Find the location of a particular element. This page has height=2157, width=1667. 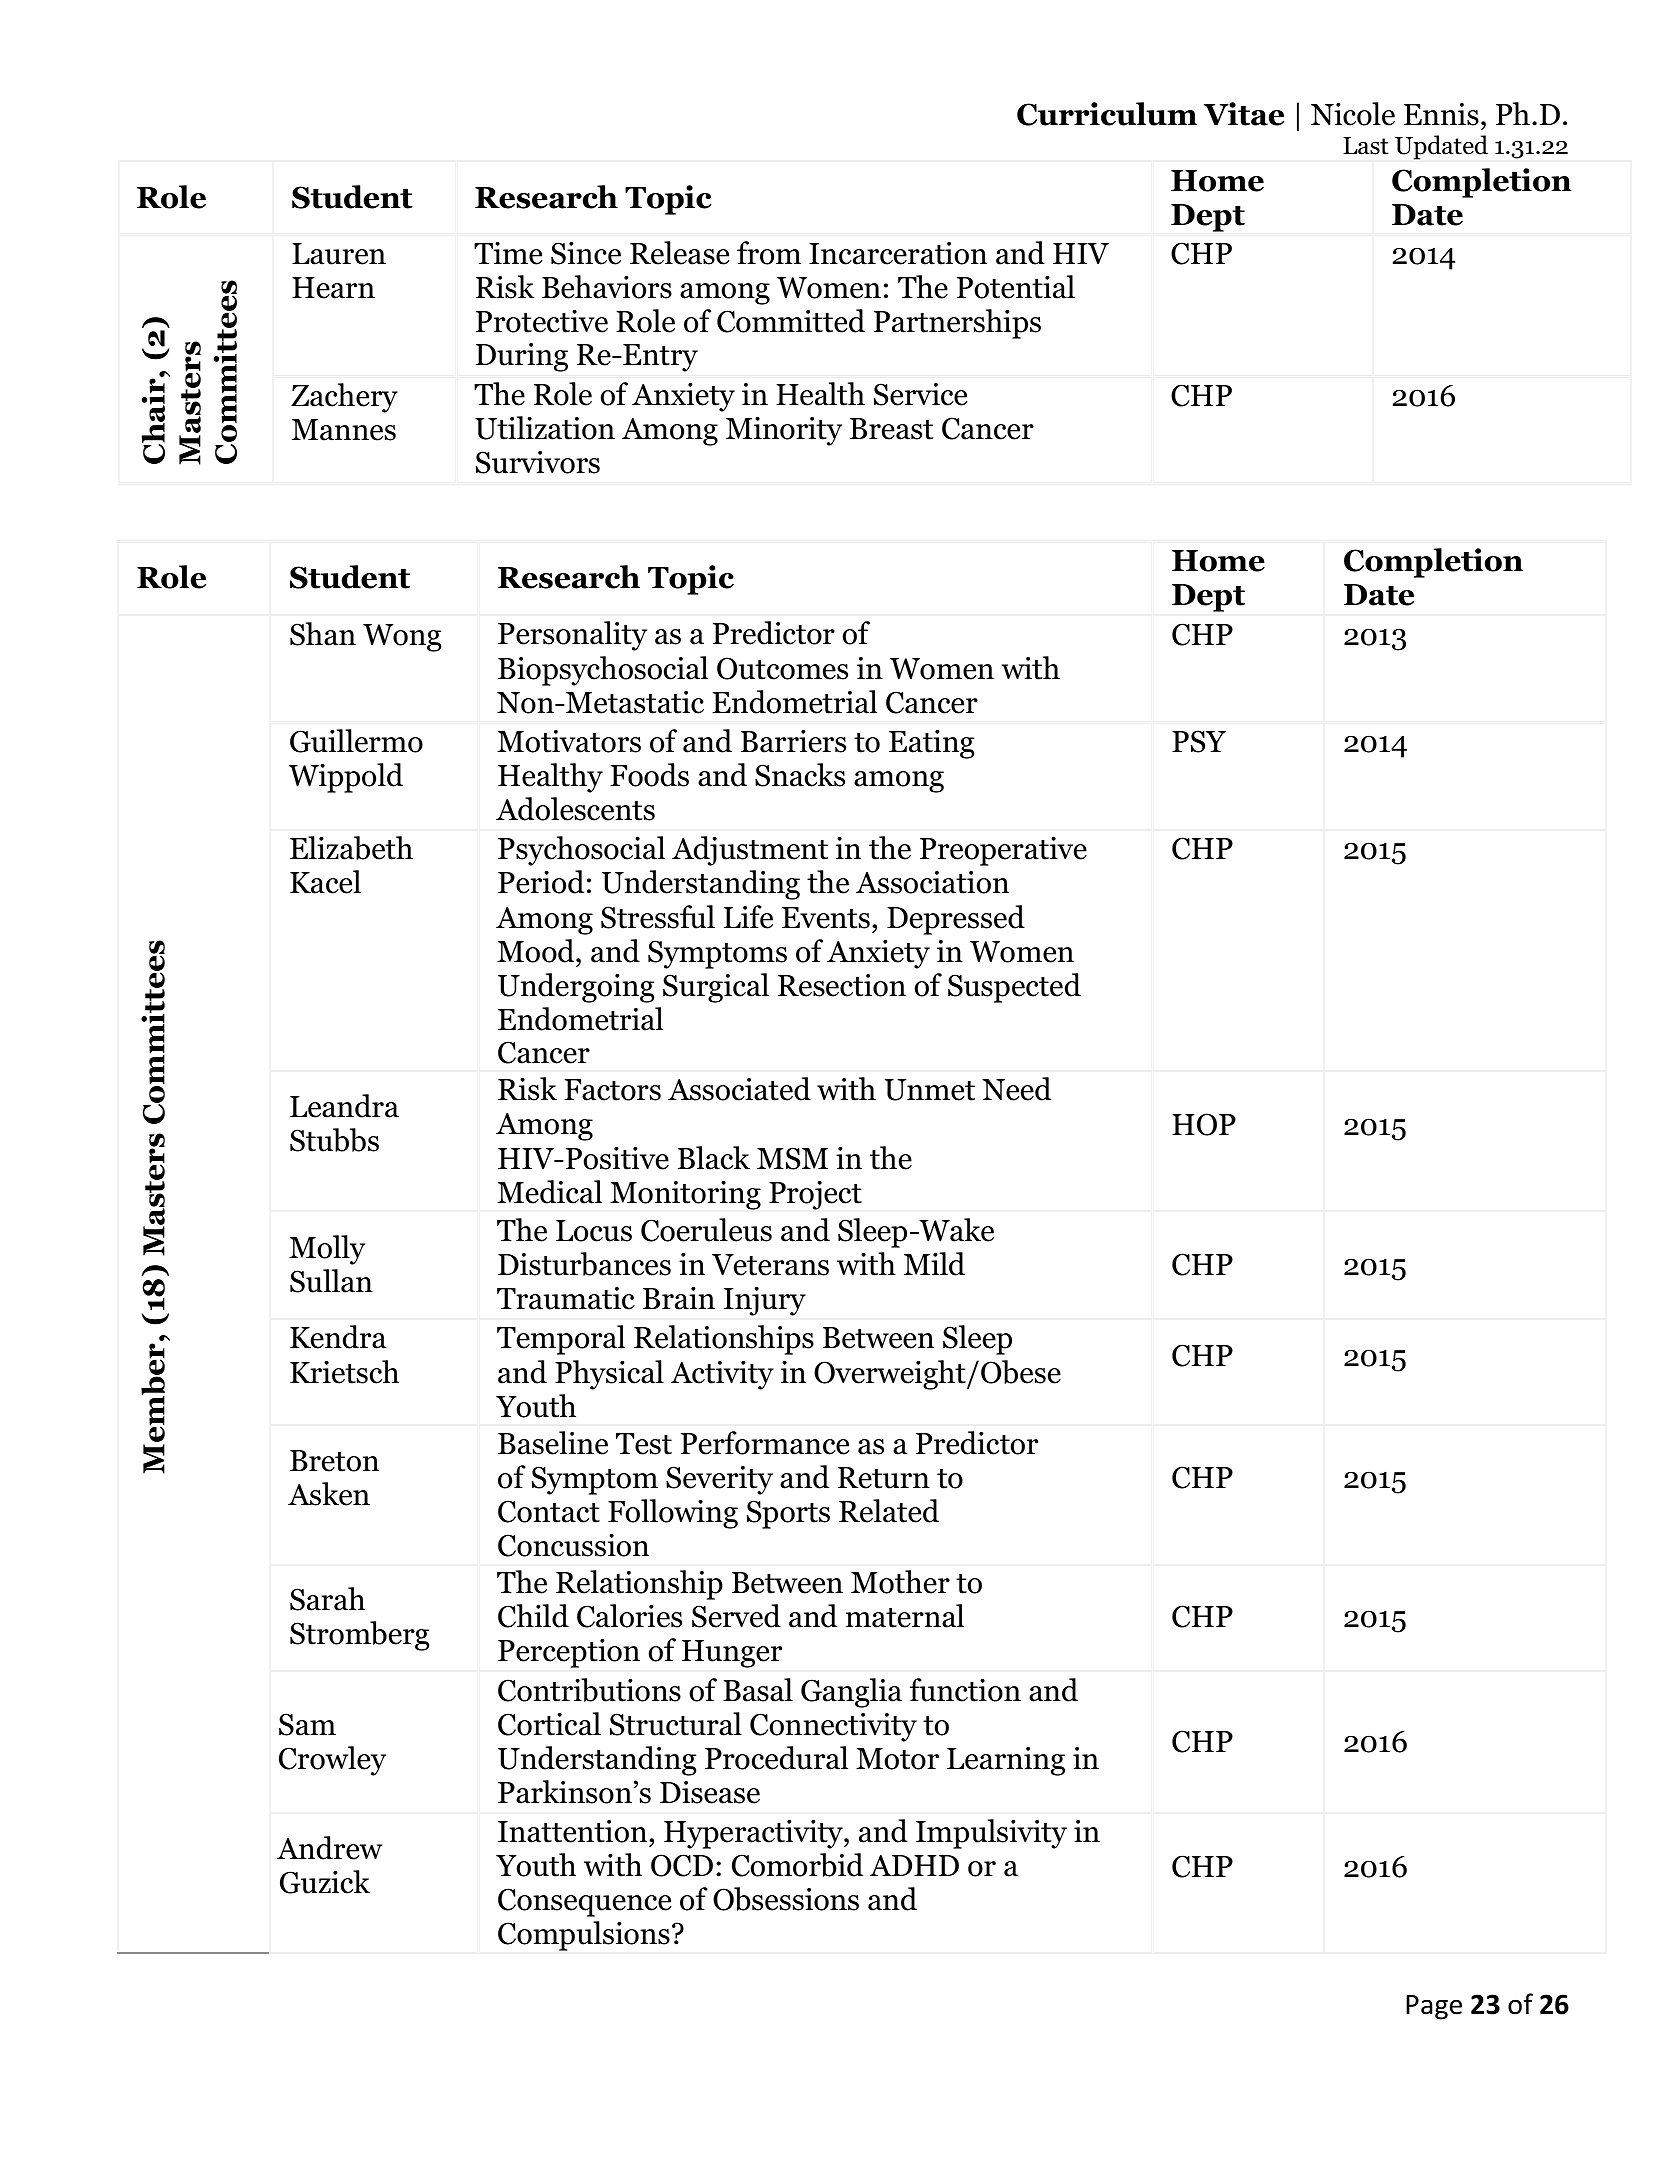

Time is located at coordinates (508, 253).
